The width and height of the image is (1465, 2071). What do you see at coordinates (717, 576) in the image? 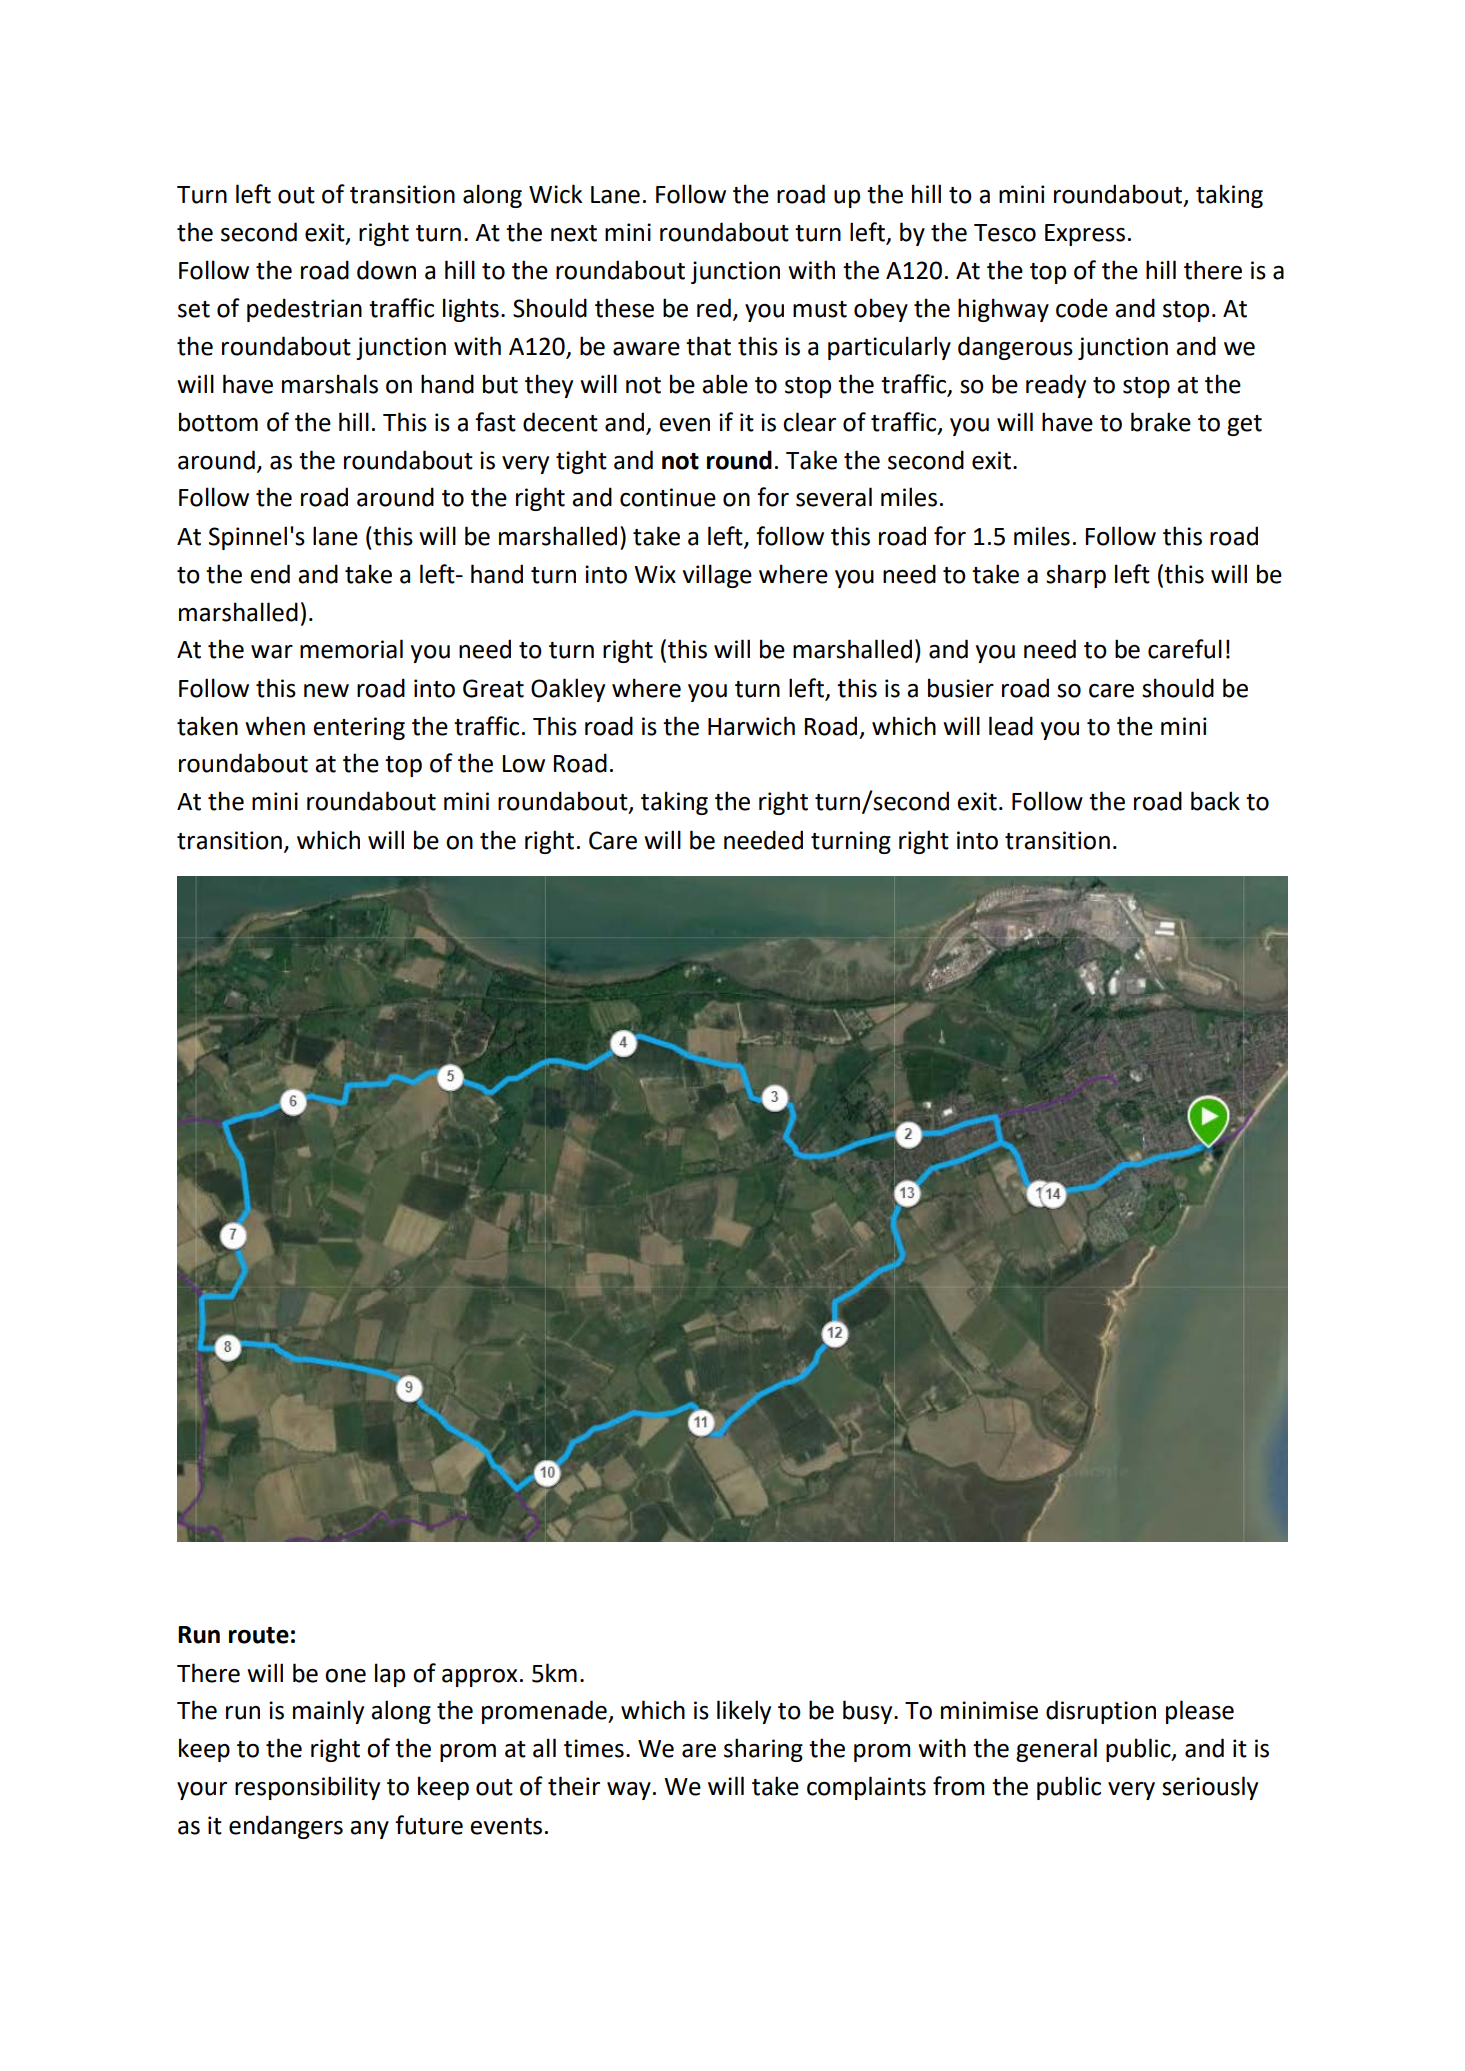
I see `village` at bounding box center [717, 576].
